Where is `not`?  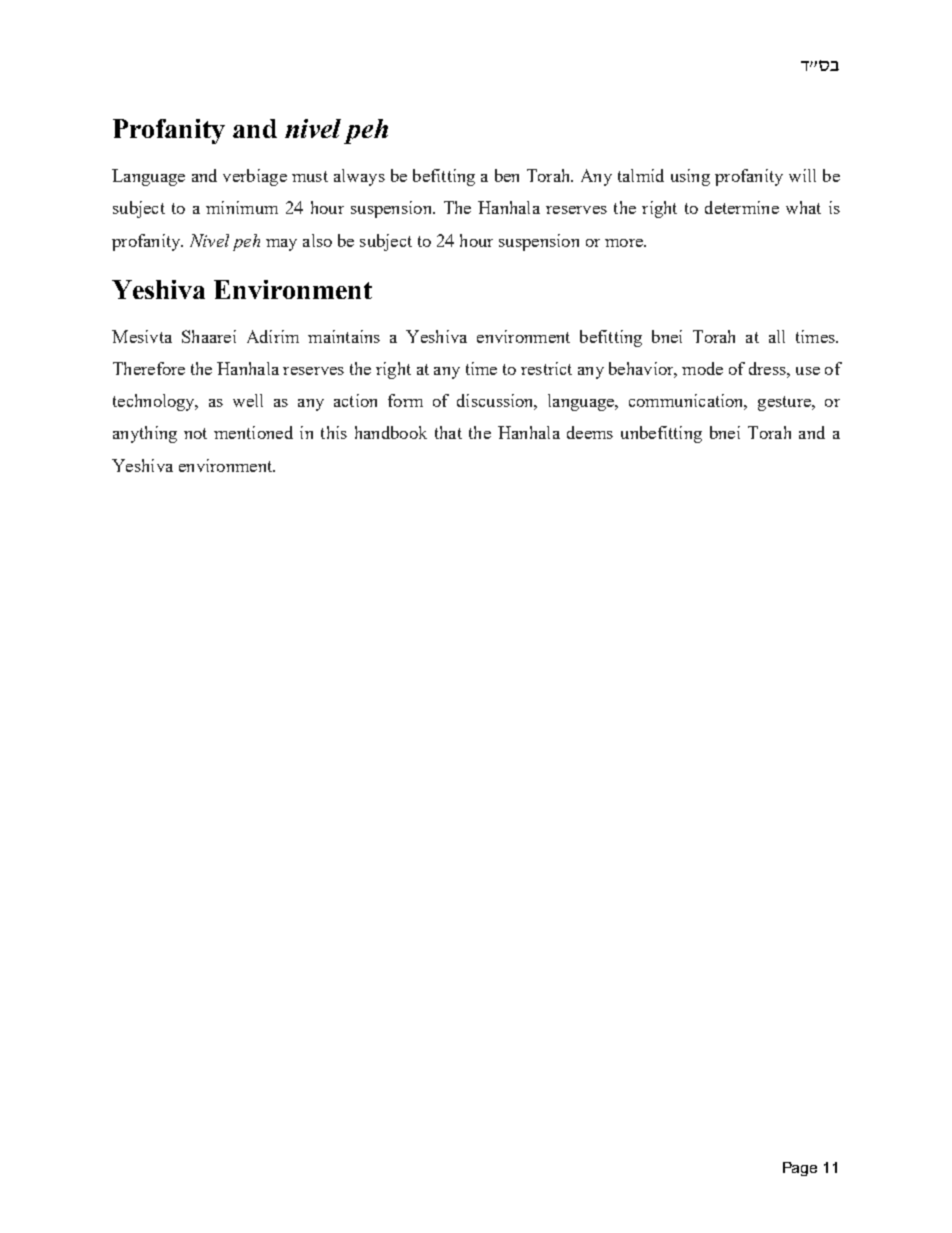
not is located at coordinates (195, 433).
